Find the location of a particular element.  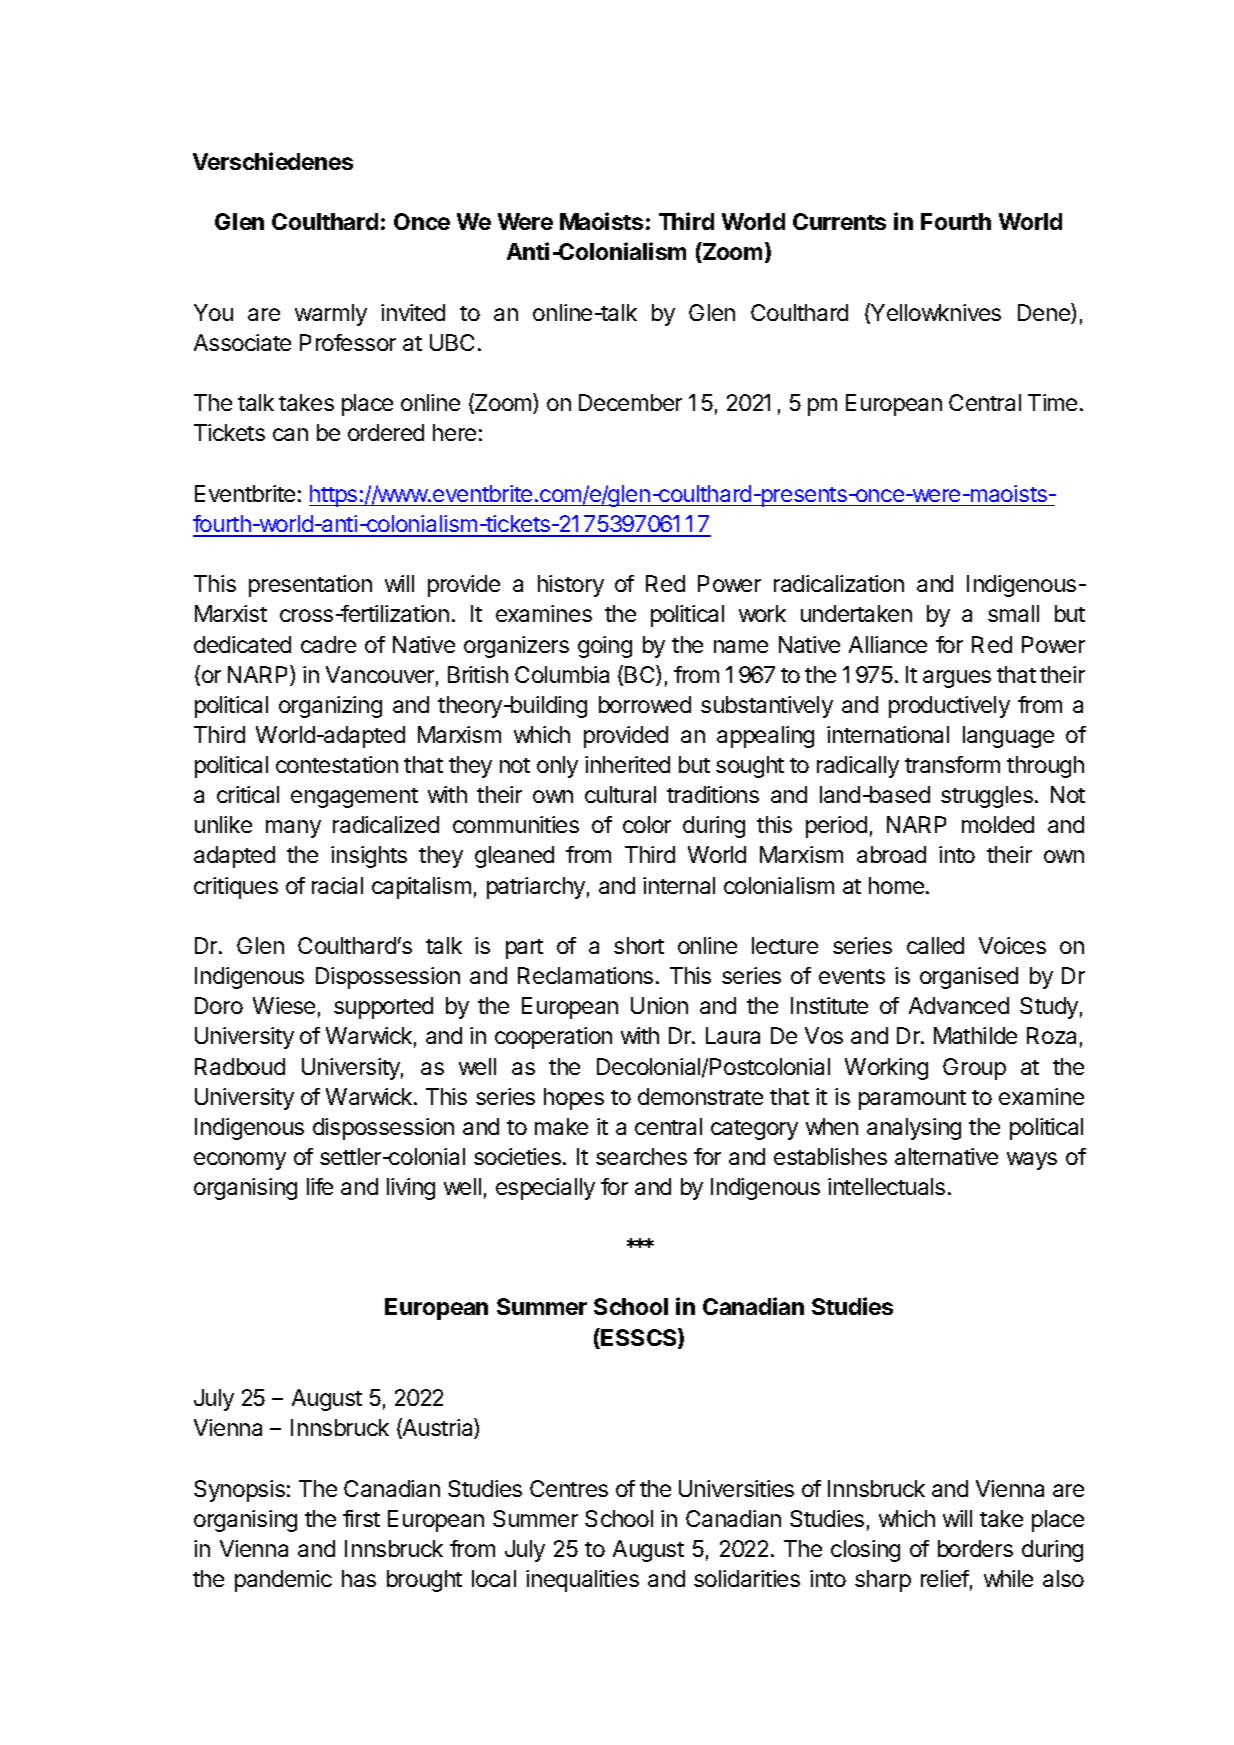

called is located at coordinates (935, 945).
